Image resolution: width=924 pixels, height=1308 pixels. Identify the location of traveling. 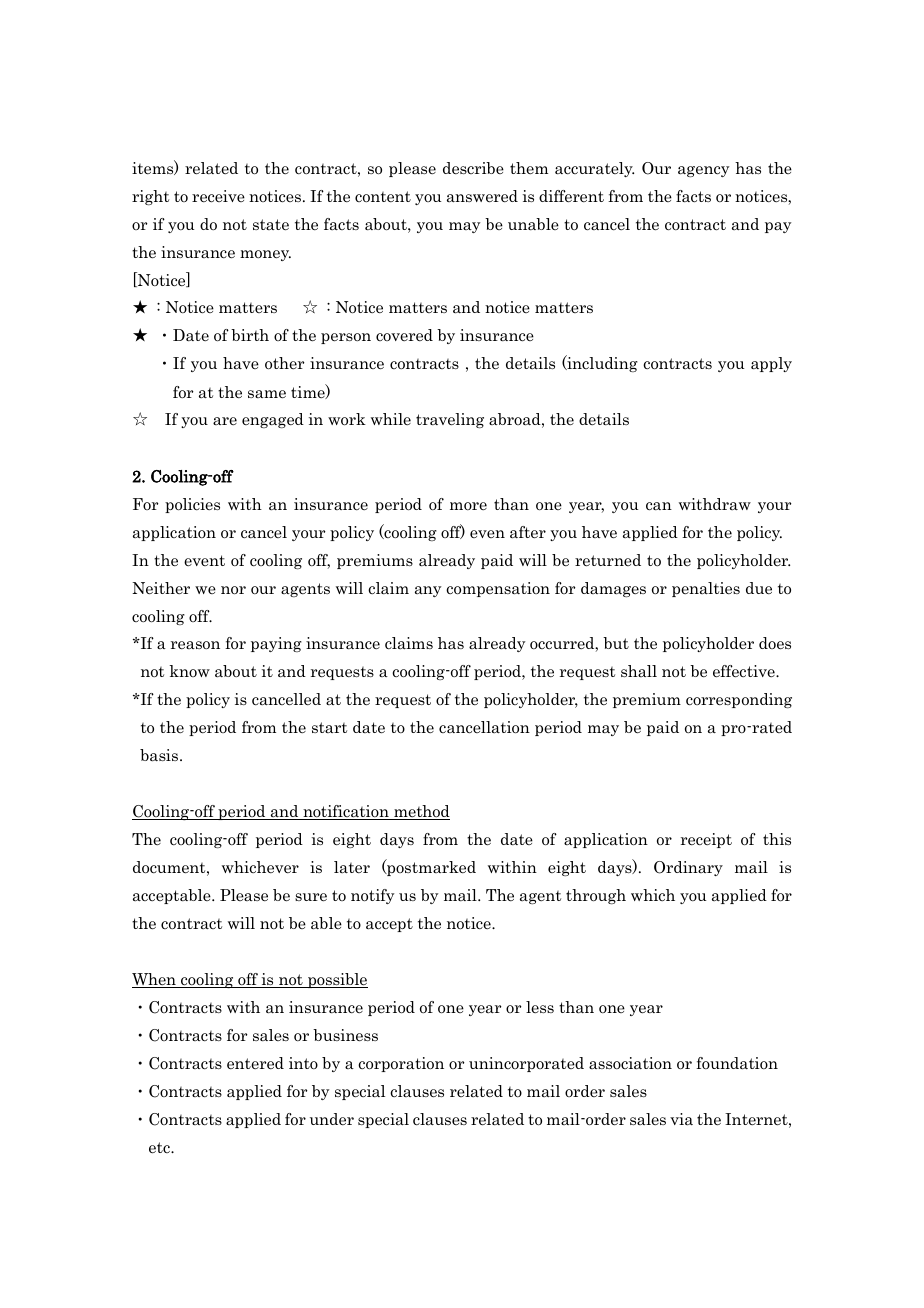
(450, 420).
